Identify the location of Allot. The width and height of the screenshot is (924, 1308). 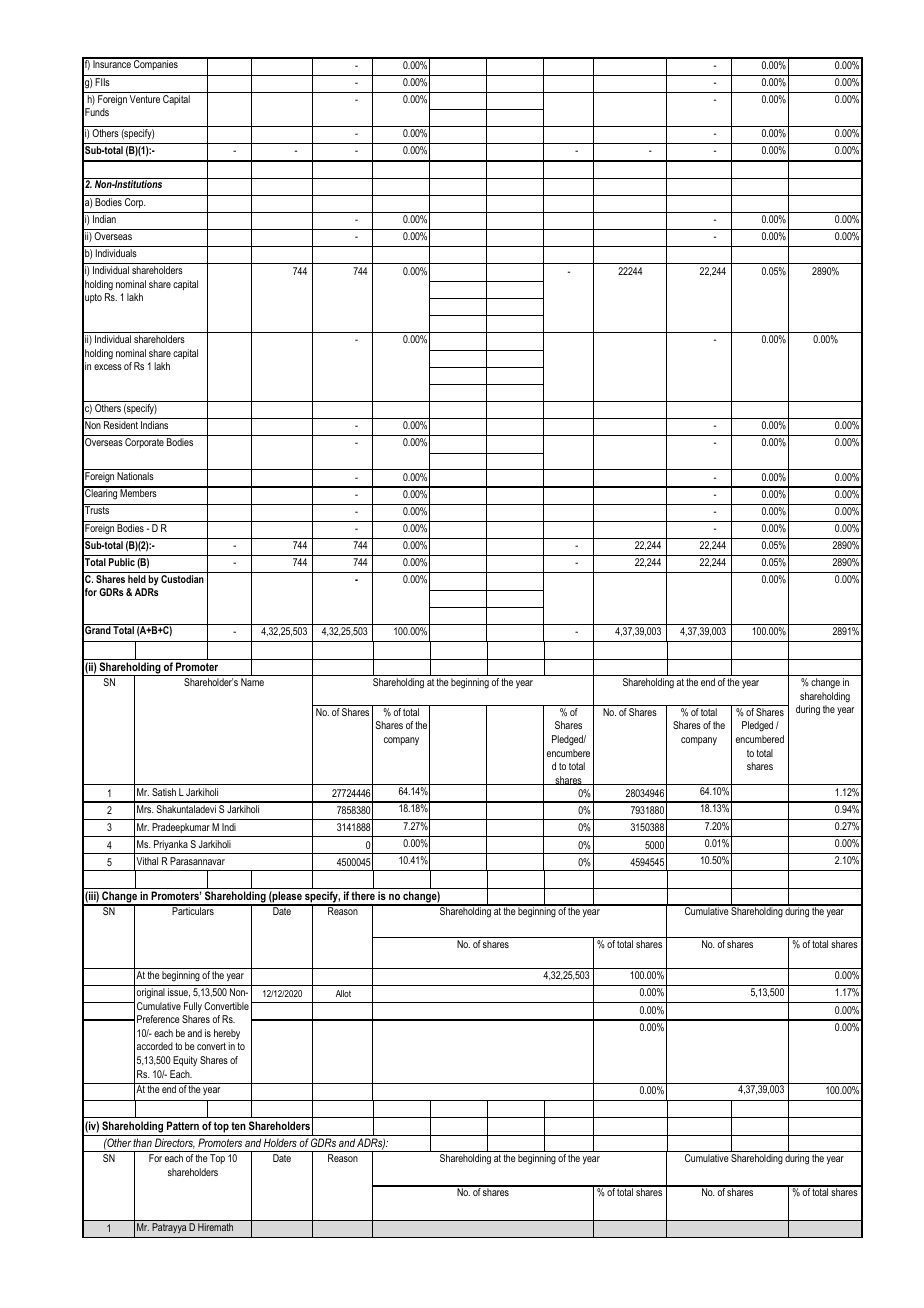
(343, 993).
